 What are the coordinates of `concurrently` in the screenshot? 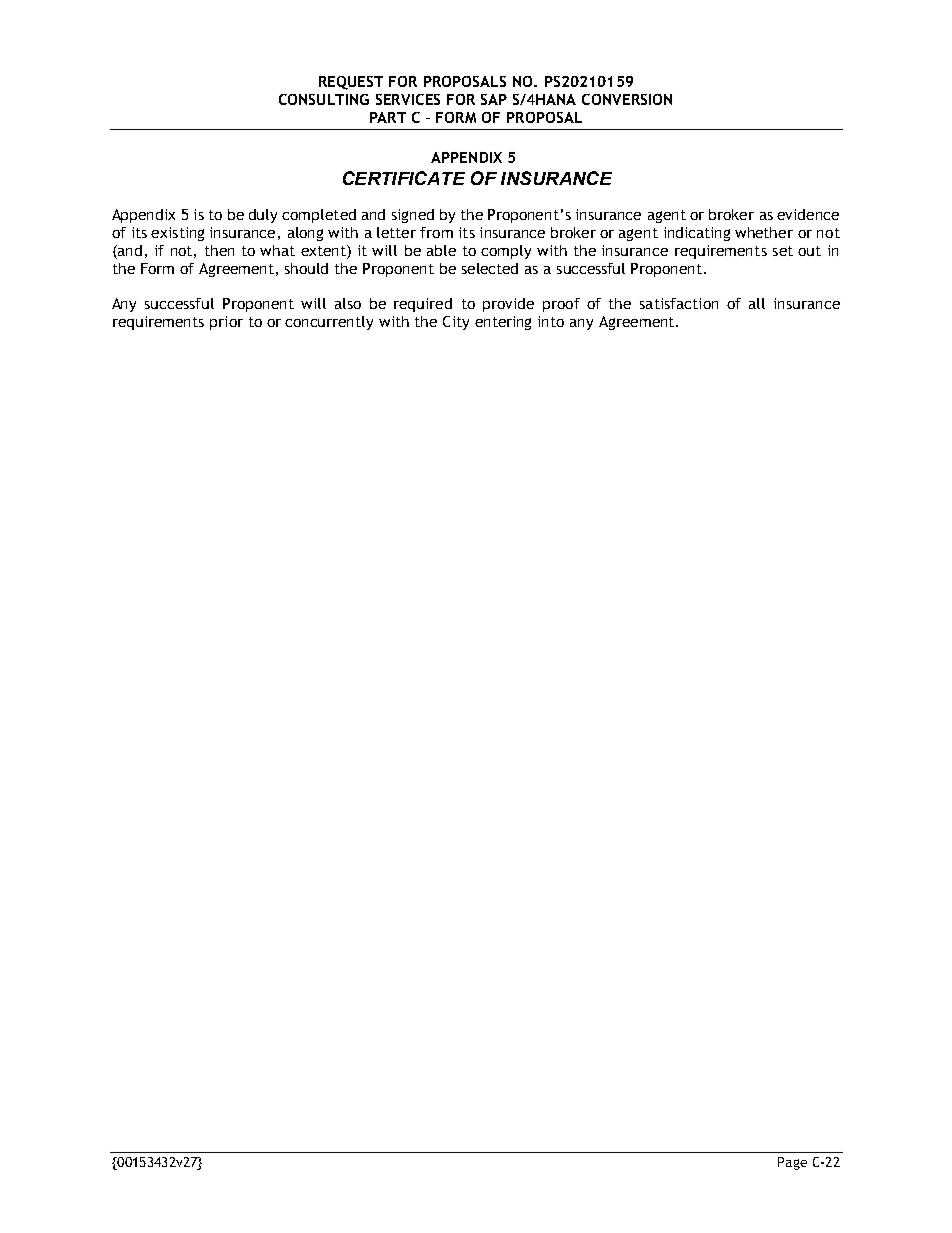 It's located at (329, 323).
